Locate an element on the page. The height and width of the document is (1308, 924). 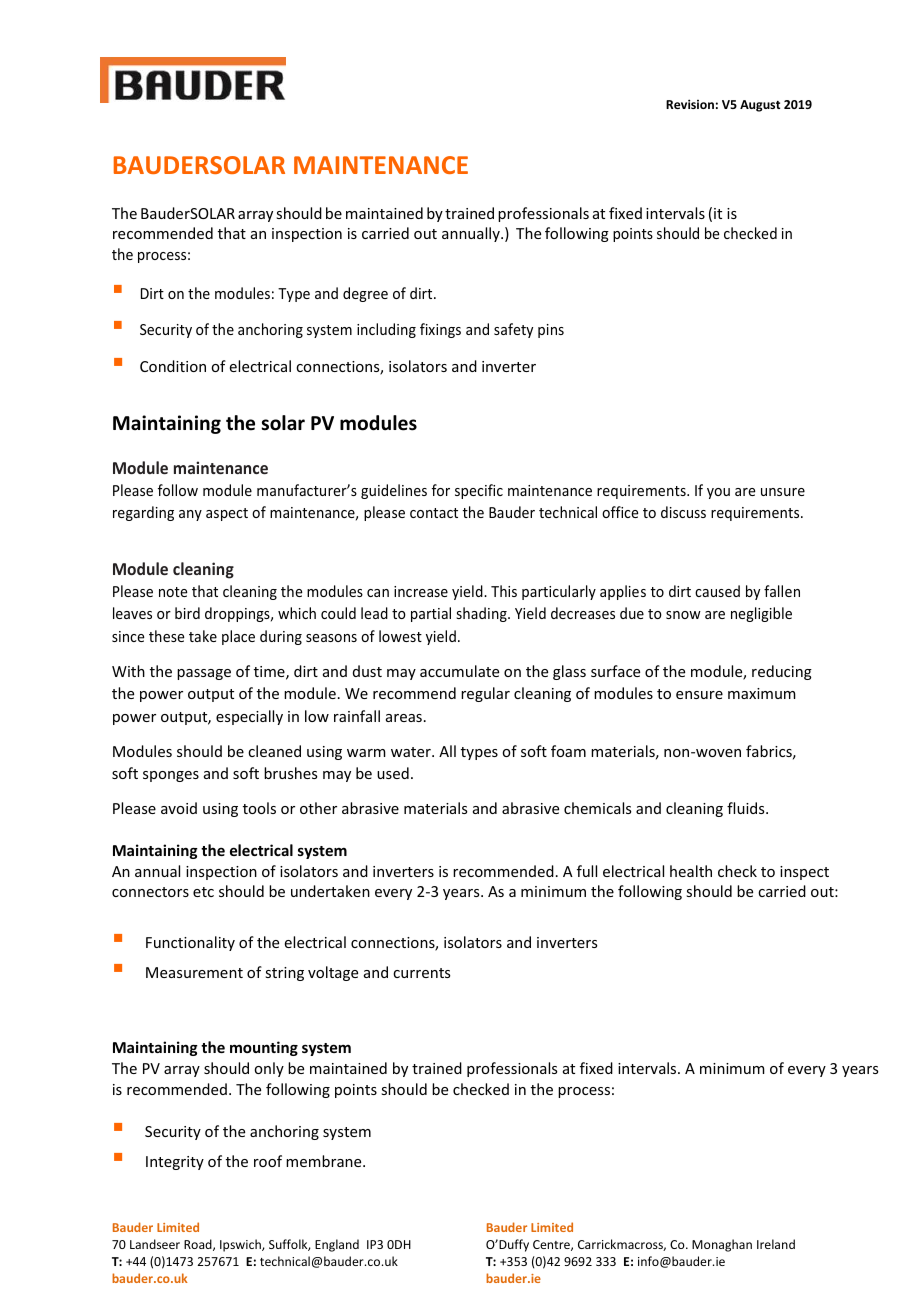
Revision is located at coordinates (690, 104).
